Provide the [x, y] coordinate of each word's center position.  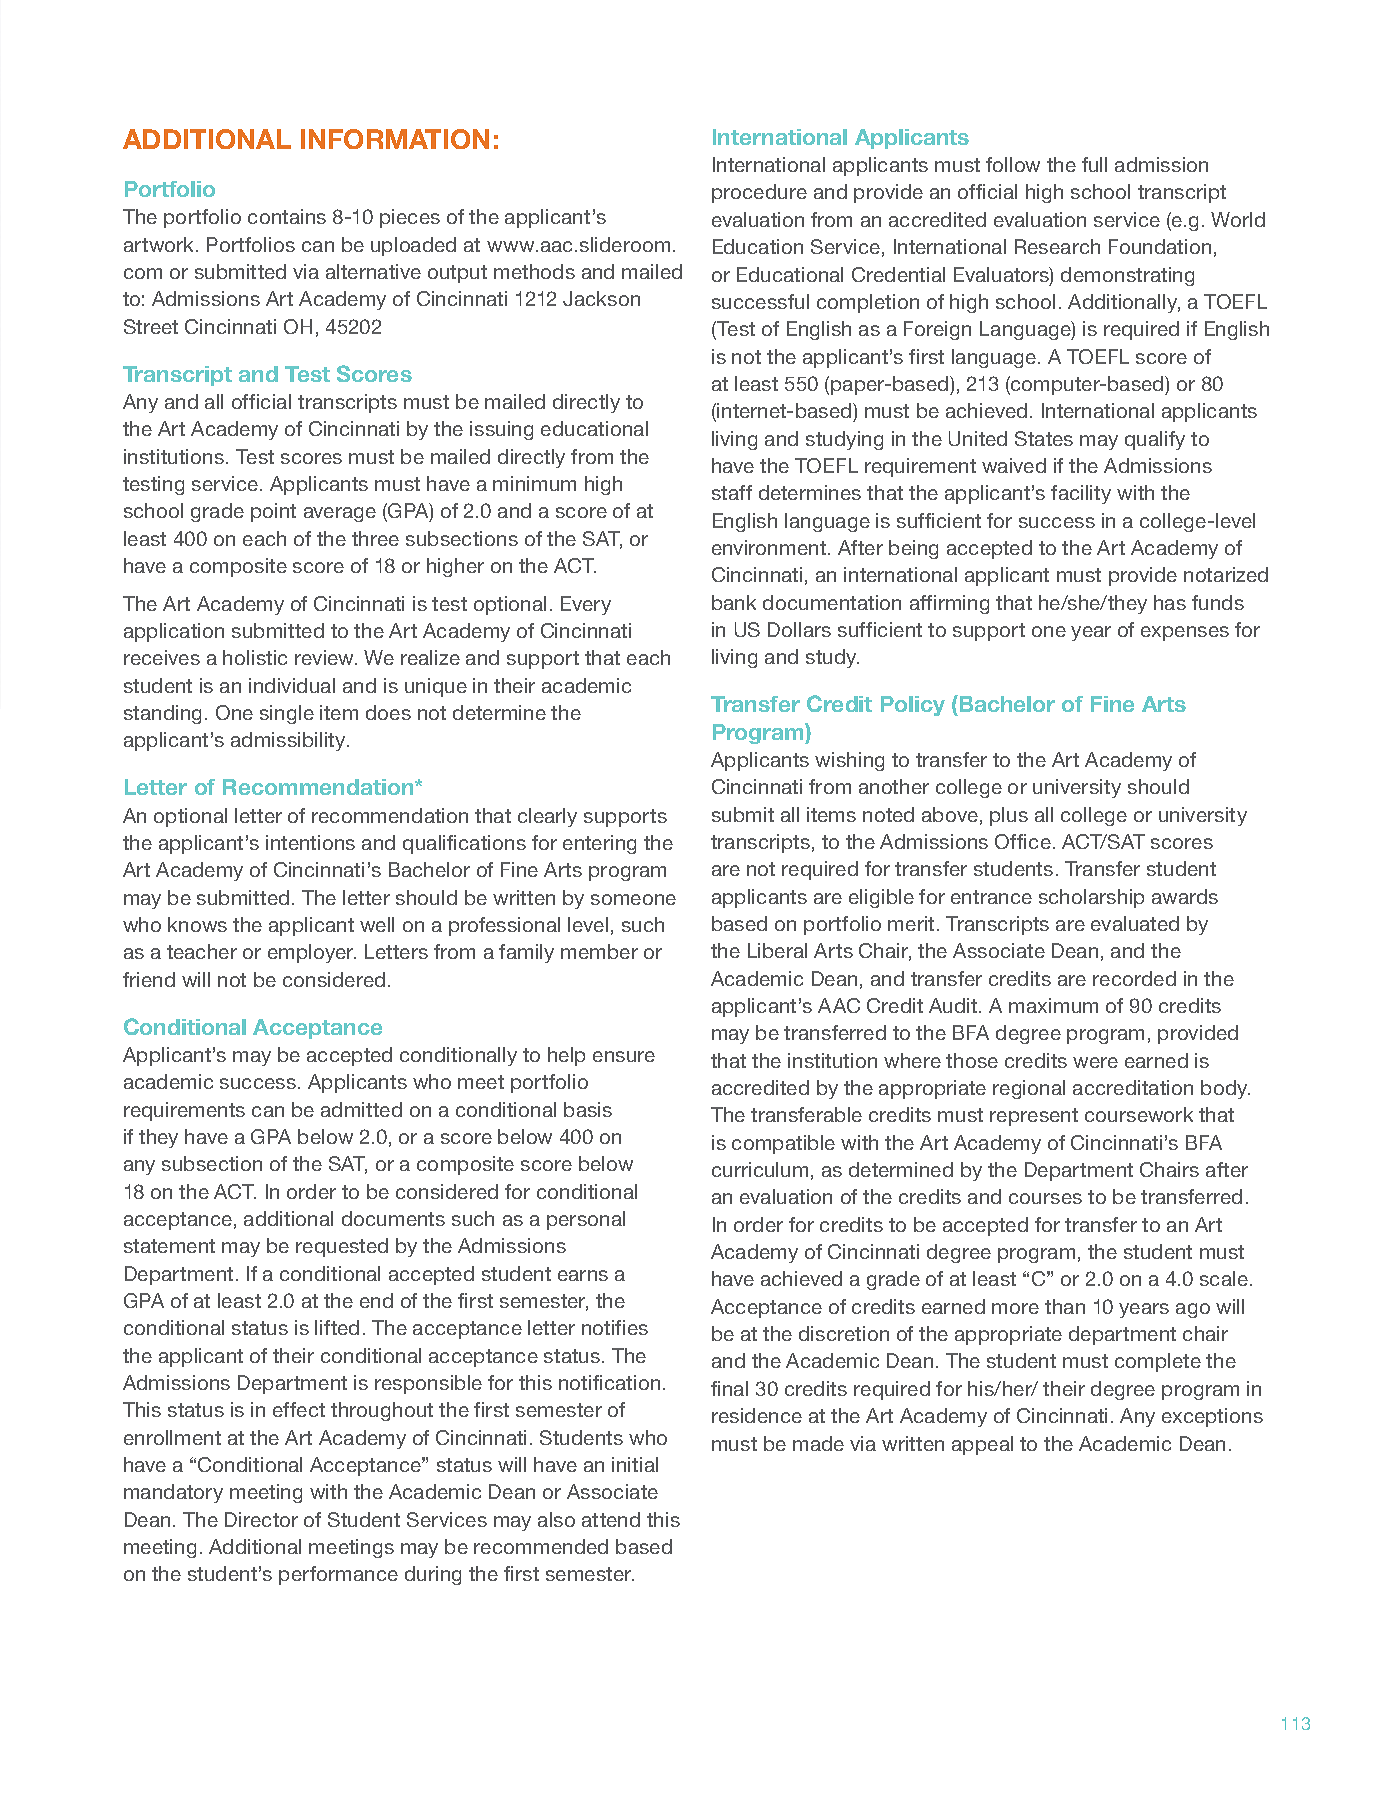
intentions [310, 842]
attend [611, 1519]
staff [732, 492]
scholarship [1091, 898]
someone [633, 899]
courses [1045, 1198]
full [1094, 164]
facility [1081, 494]
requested [342, 1247]
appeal [982, 1445]
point [273, 512]
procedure [759, 193]
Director [261, 1519]
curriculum [760, 1169]
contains [287, 216]
